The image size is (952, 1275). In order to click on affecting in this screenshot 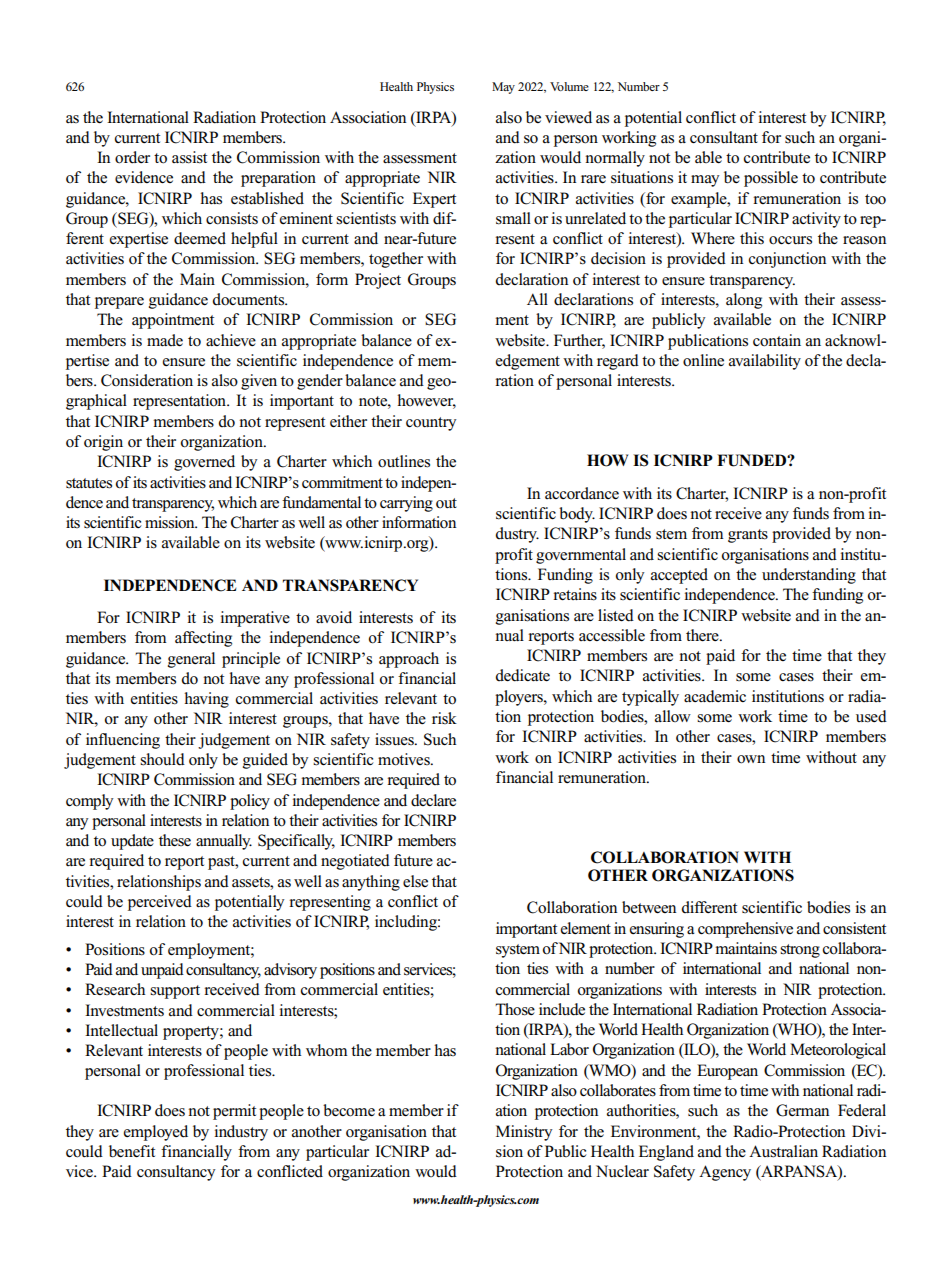, I will do `click(203, 639)`.
